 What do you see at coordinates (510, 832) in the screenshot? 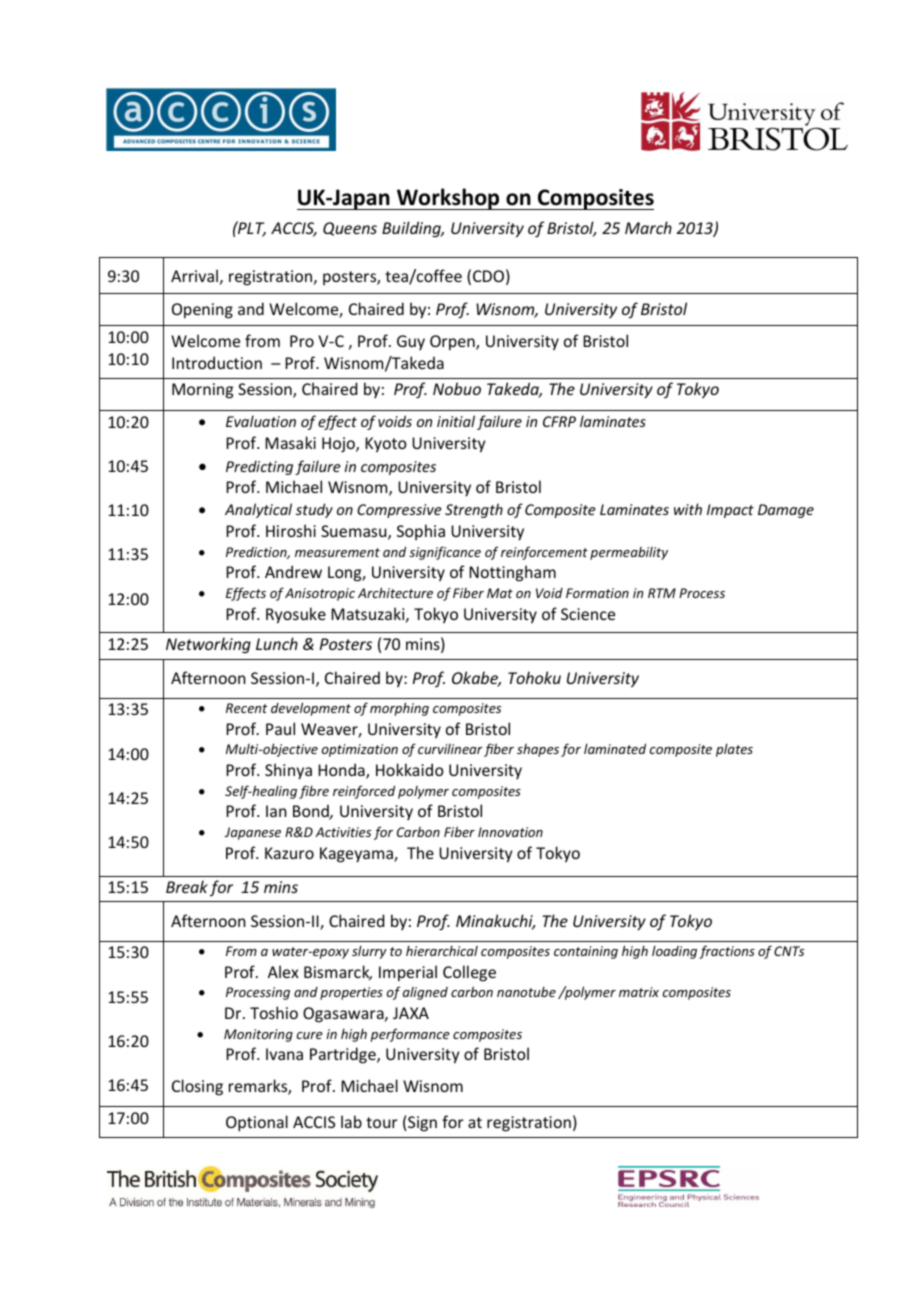
I see `Innovation` at bounding box center [510, 832].
